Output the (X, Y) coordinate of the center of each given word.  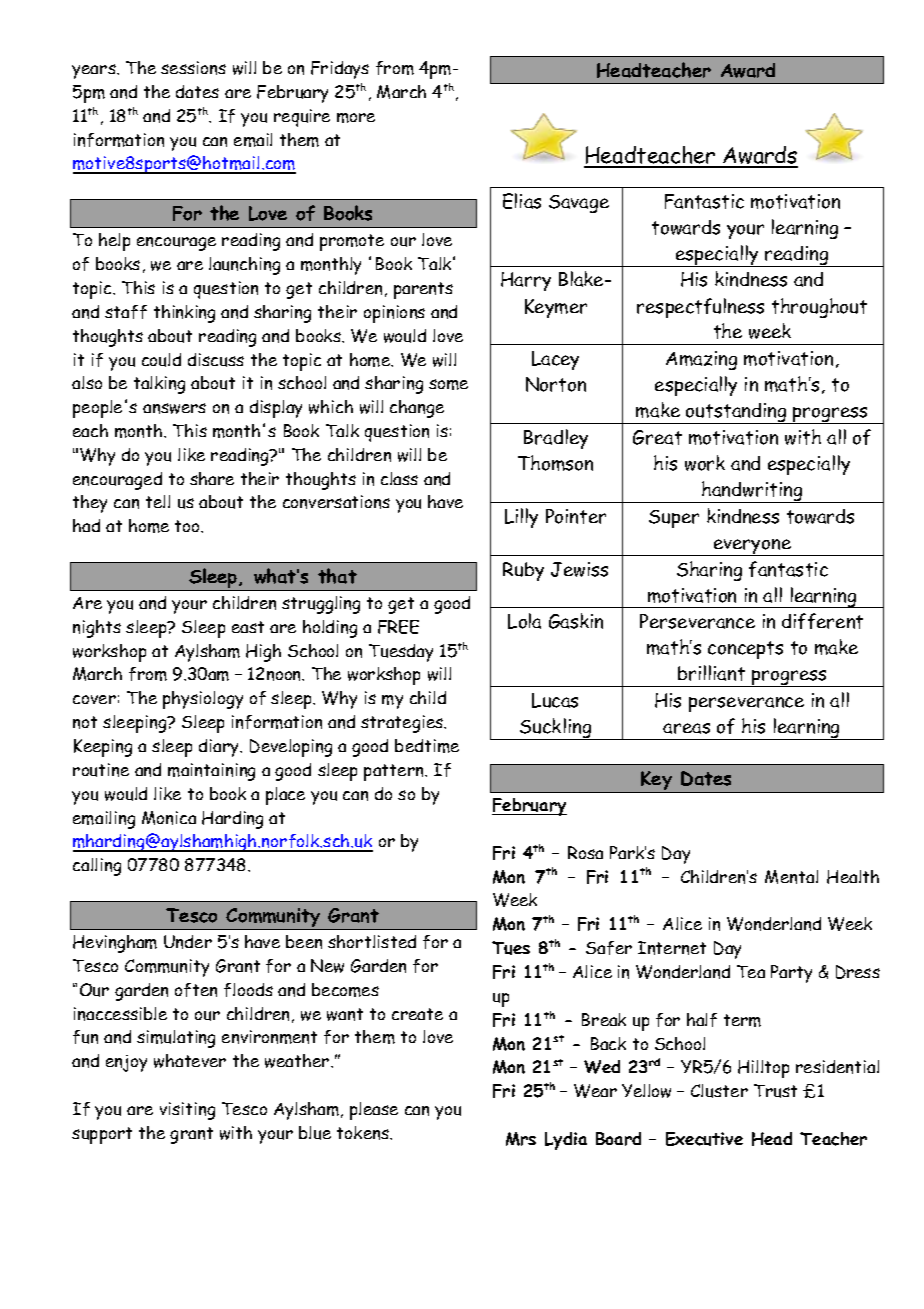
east (248, 627)
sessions (193, 68)
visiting (187, 1111)
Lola (524, 621)
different (822, 621)
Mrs (521, 1139)
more (356, 118)
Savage (579, 204)
